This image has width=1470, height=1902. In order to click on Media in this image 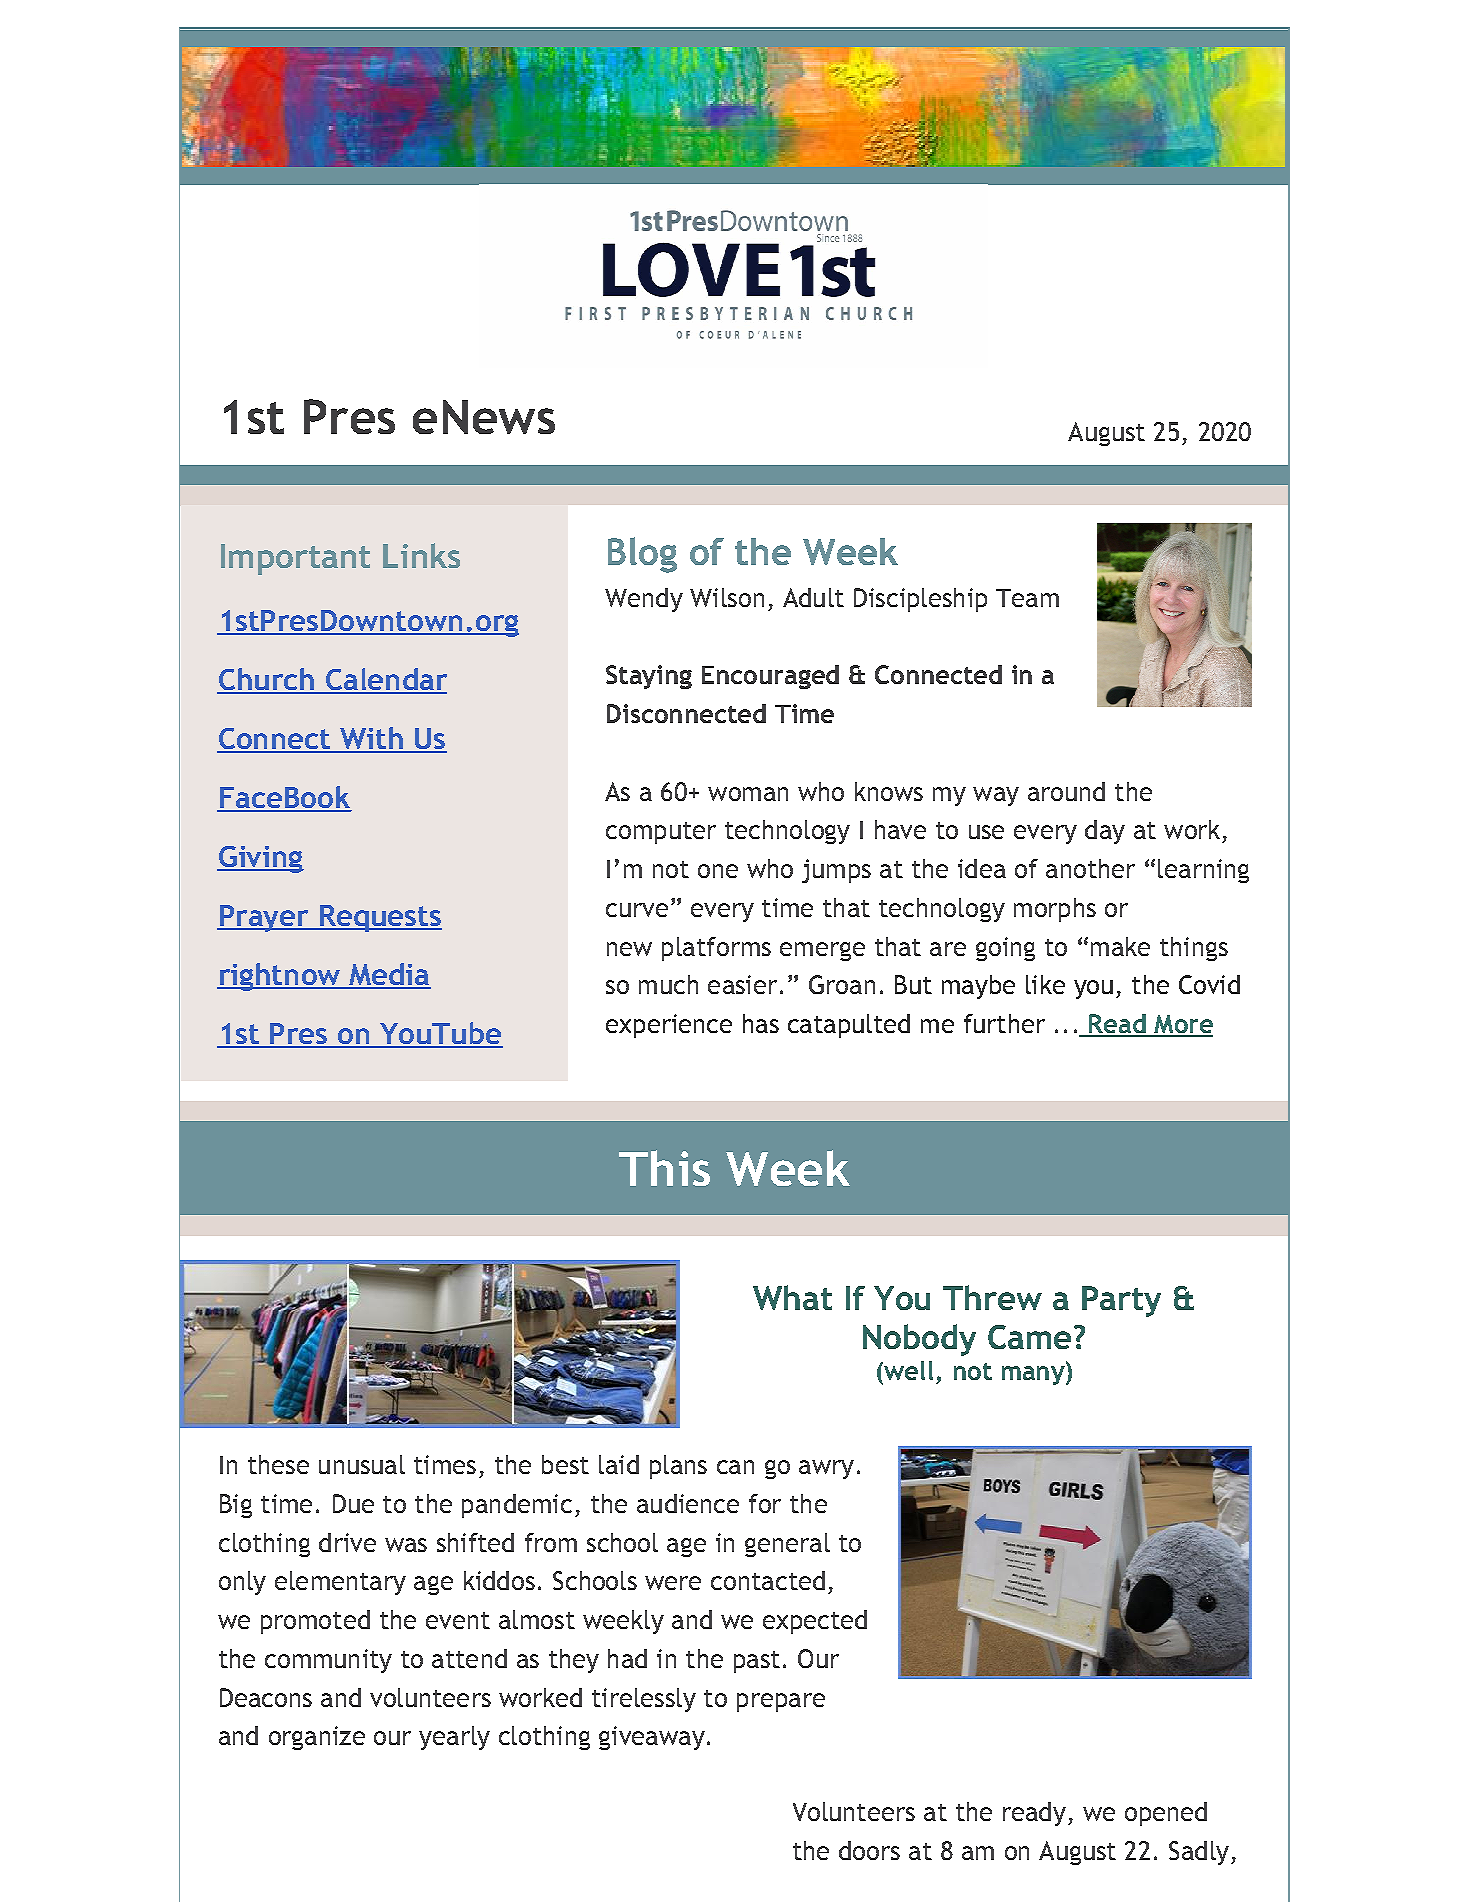, I will do `click(389, 975)`.
